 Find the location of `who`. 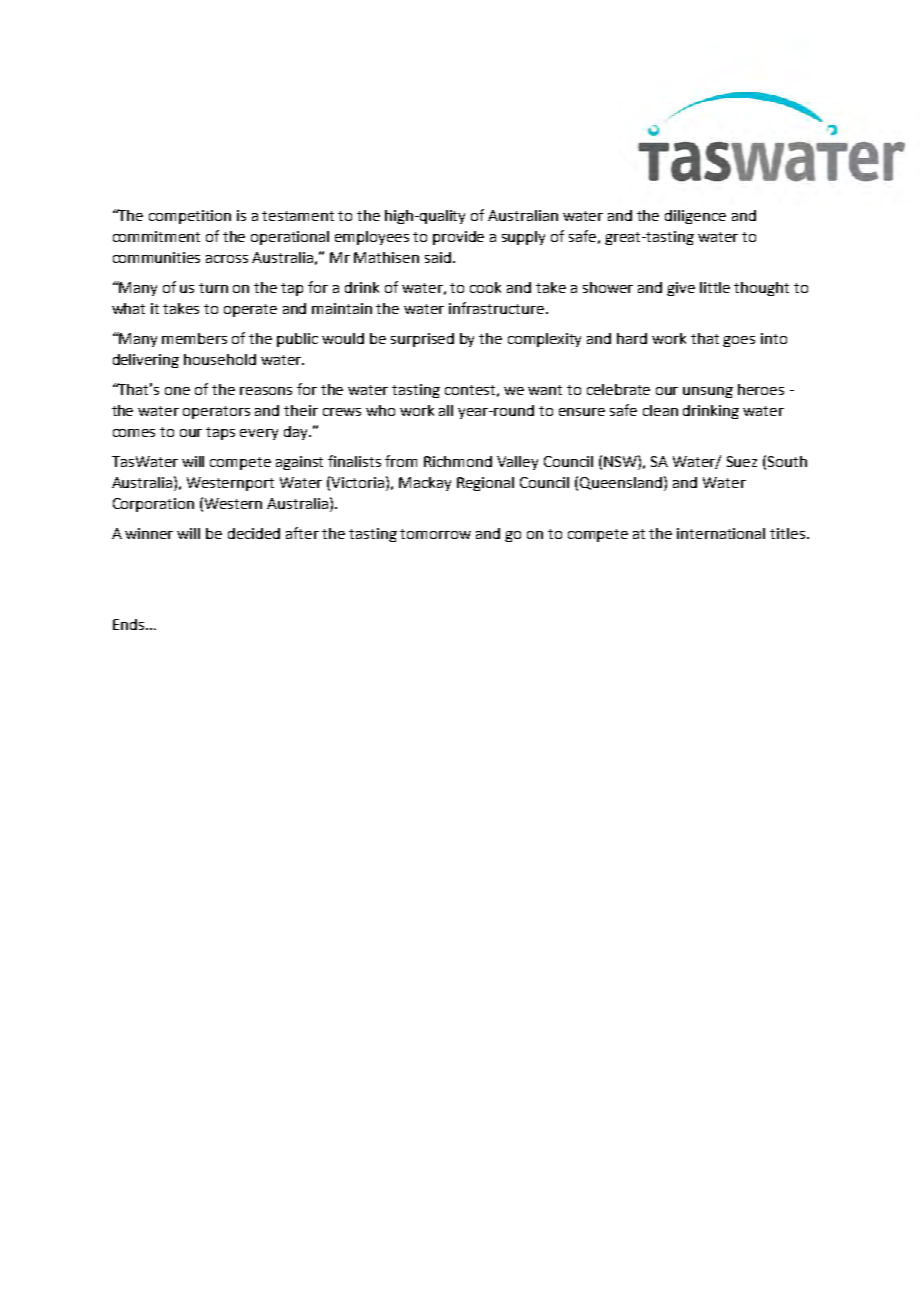

who is located at coordinates (380, 410).
